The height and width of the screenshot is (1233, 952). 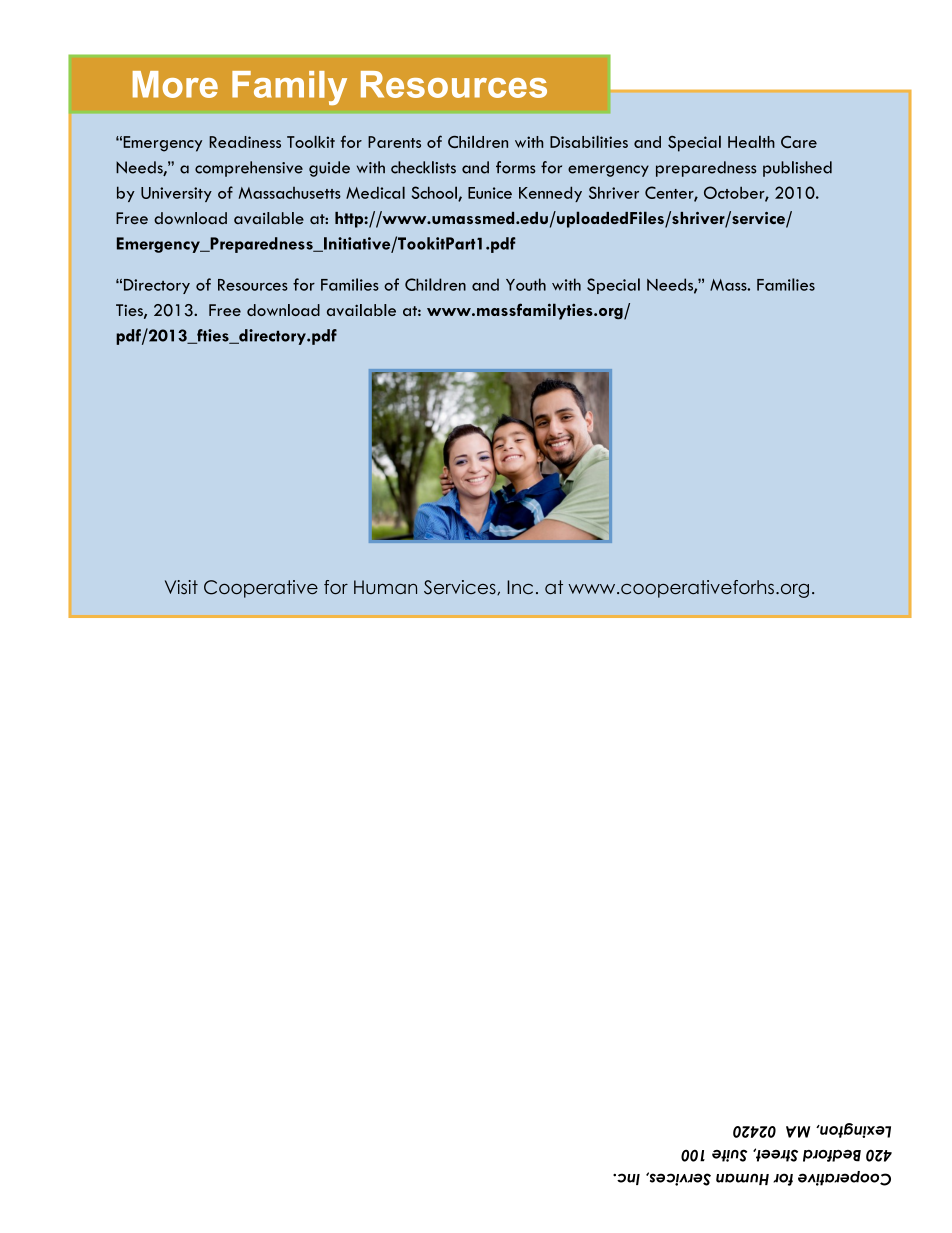 What do you see at coordinates (751, 141) in the screenshot?
I see `Health` at bounding box center [751, 141].
